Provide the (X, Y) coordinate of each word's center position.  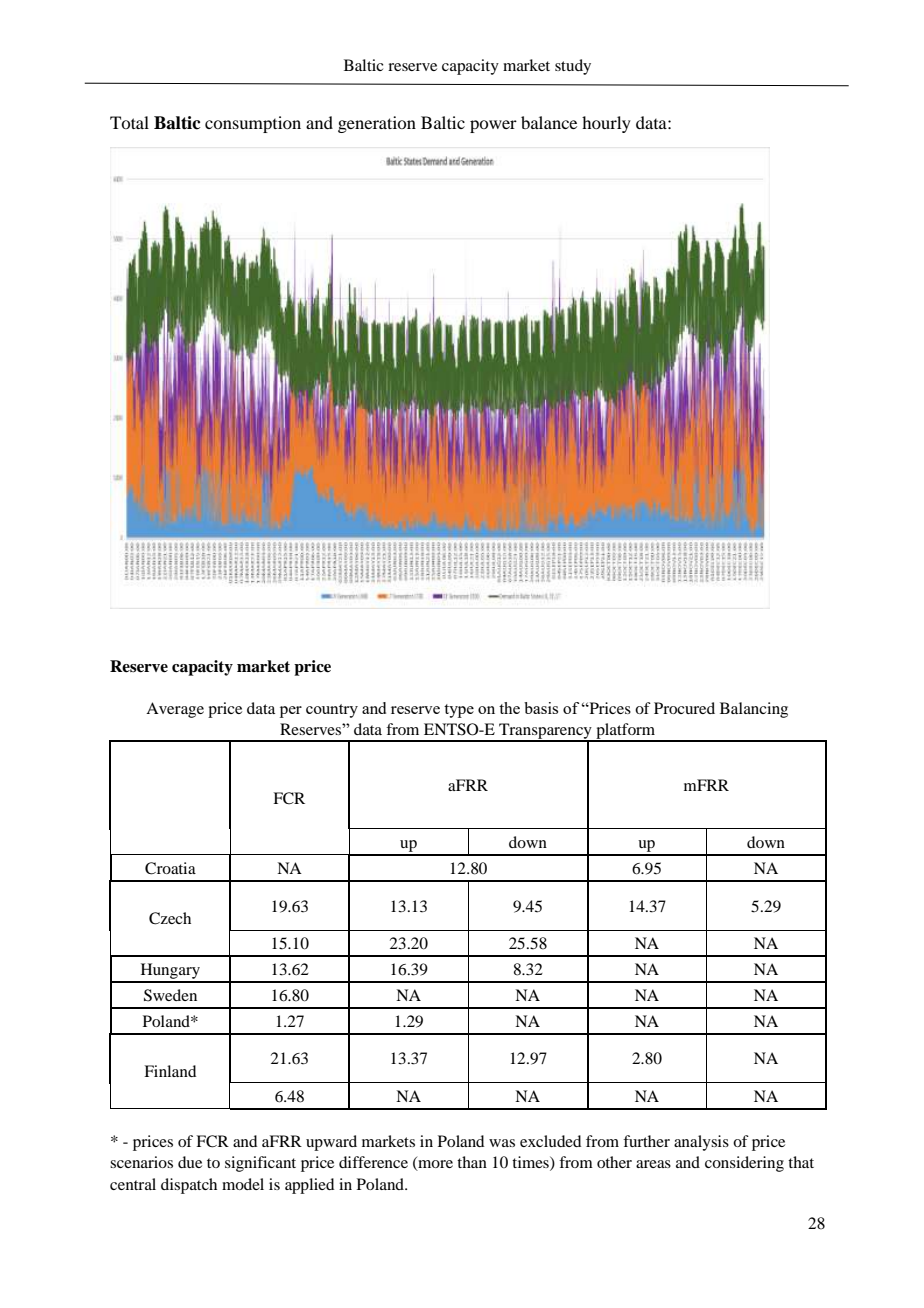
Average (175, 710)
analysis (701, 1143)
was (502, 1143)
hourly (606, 124)
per (291, 712)
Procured (684, 708)
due (190, 1162)
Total (129, 122)
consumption (253, 124)
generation (377, 124)
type (459, 711)
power (493, 126)
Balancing (754, 710)
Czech (170, 918)
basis (541, 708)
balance (549, 122)
